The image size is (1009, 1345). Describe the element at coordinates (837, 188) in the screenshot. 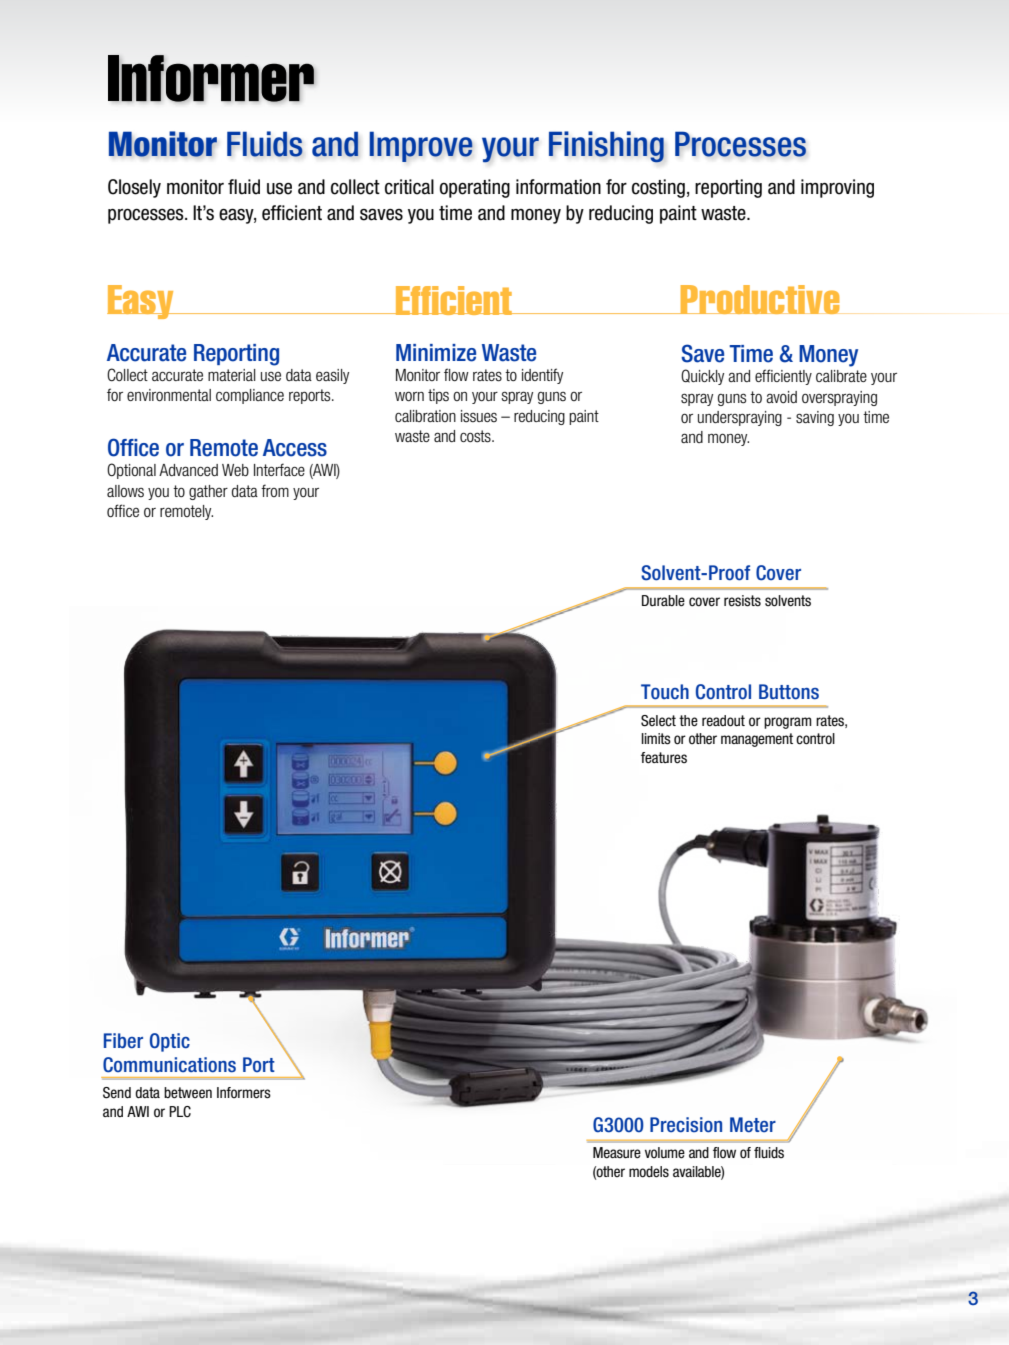

I see `improving` at that location.
